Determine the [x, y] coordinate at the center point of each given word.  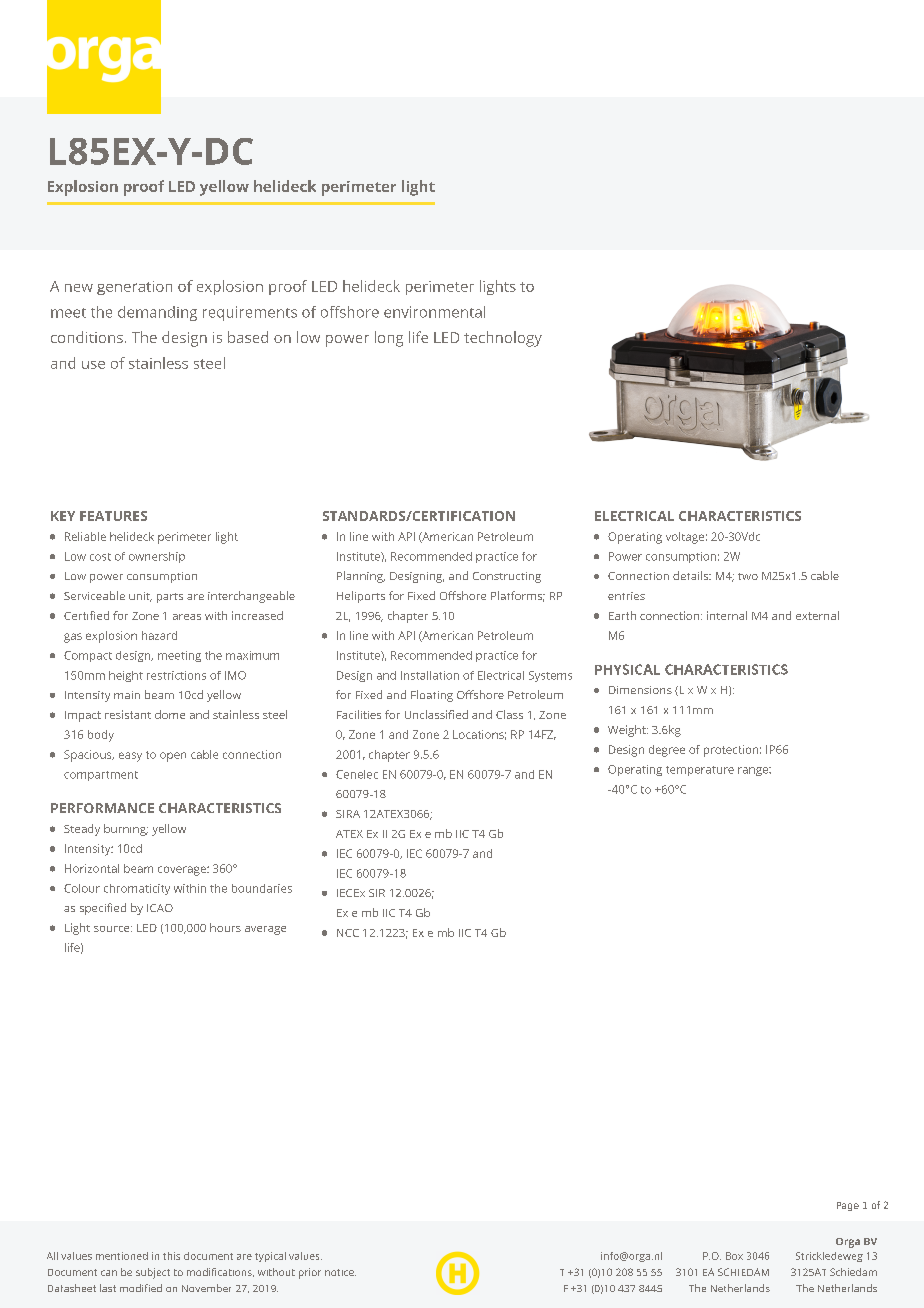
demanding [157, 313]
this [171, 1256]
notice [340, 1272]
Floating [432, 696]
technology [503, 339]
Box [734, 1256]
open [173, 757]
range [754, 771]
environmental [434, 312]
